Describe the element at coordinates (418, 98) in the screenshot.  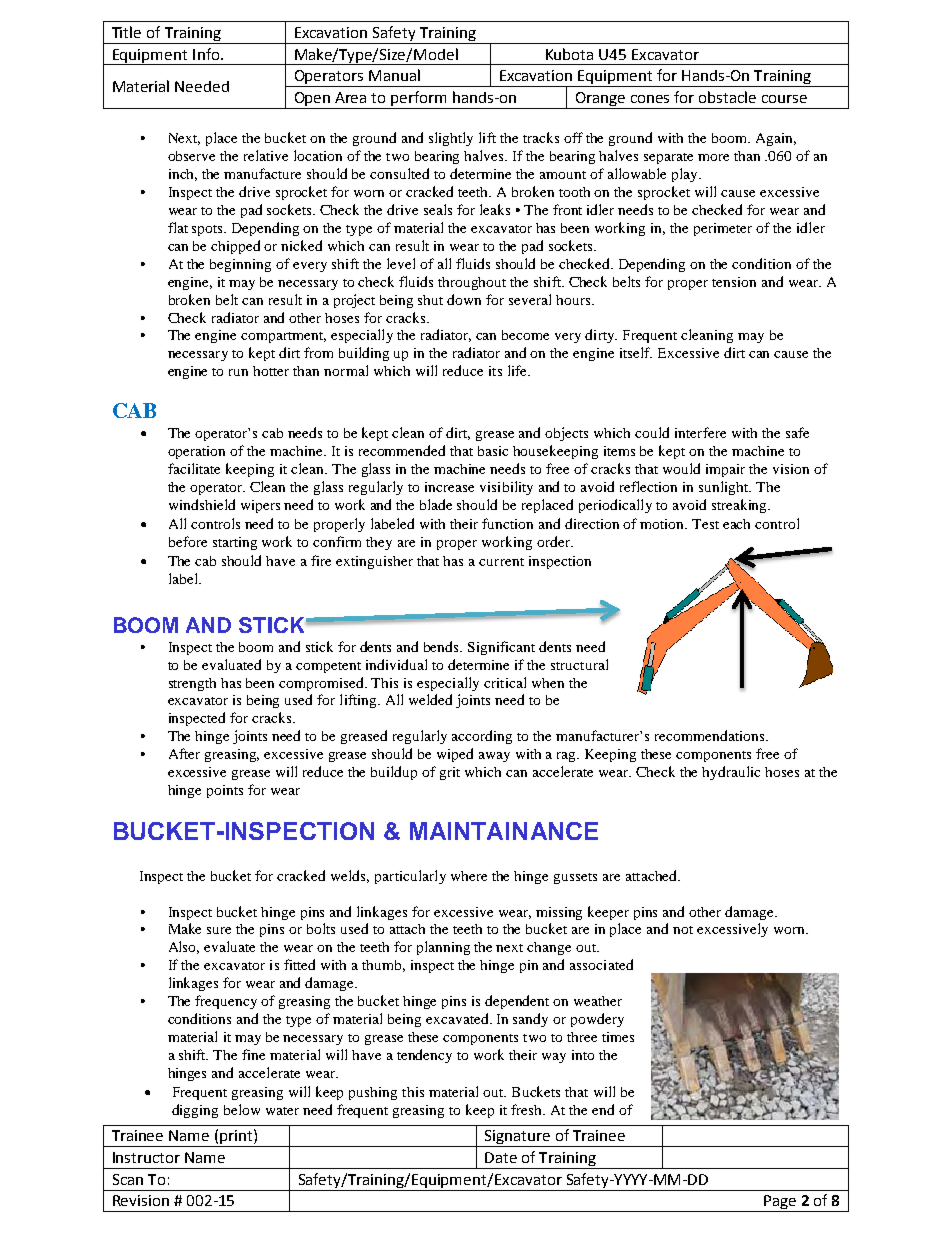
I see `perform` at that location.
